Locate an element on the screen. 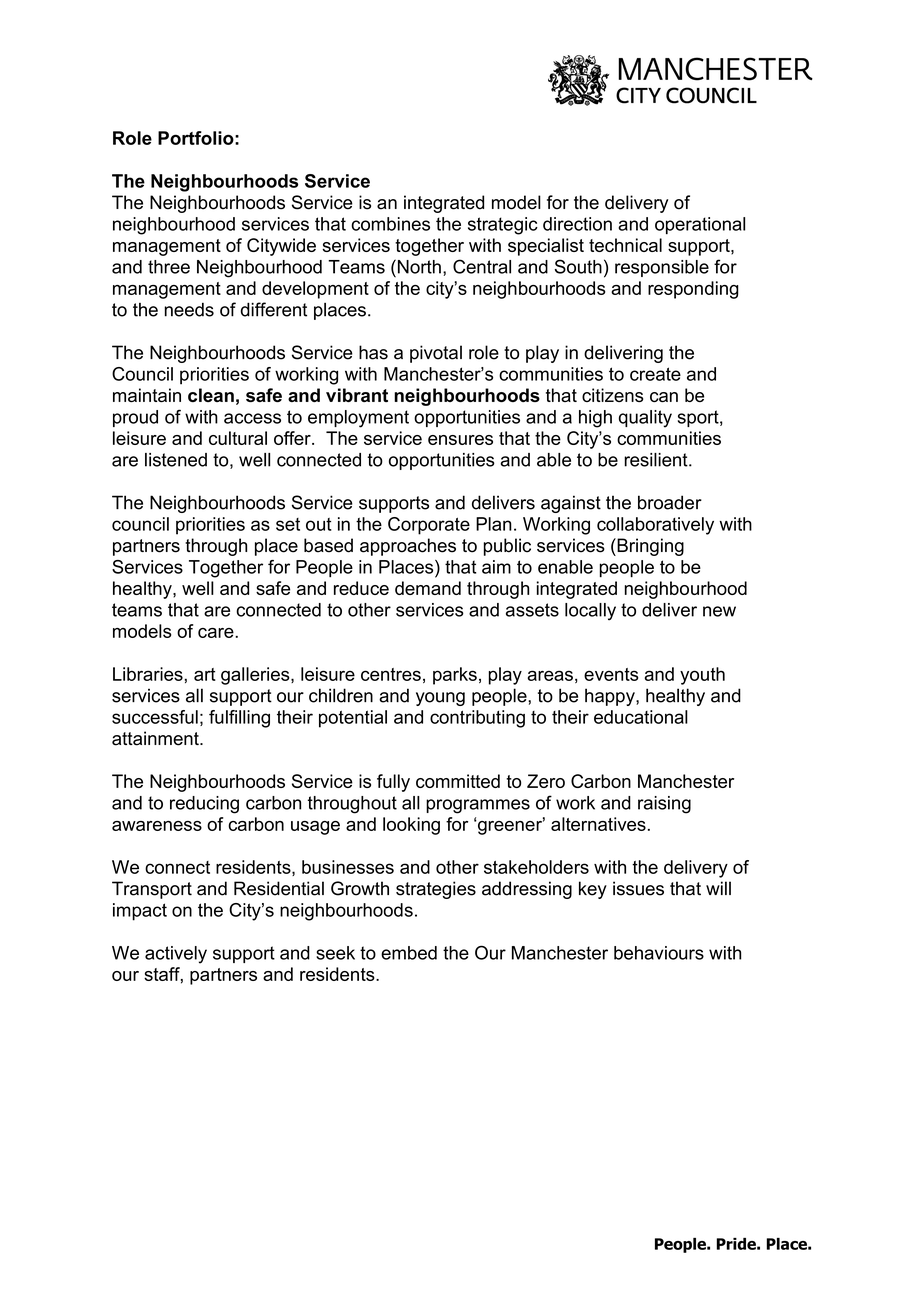 The height and width of the screenshot is (1308, 924). technical is located at coordinates (625, 245).
